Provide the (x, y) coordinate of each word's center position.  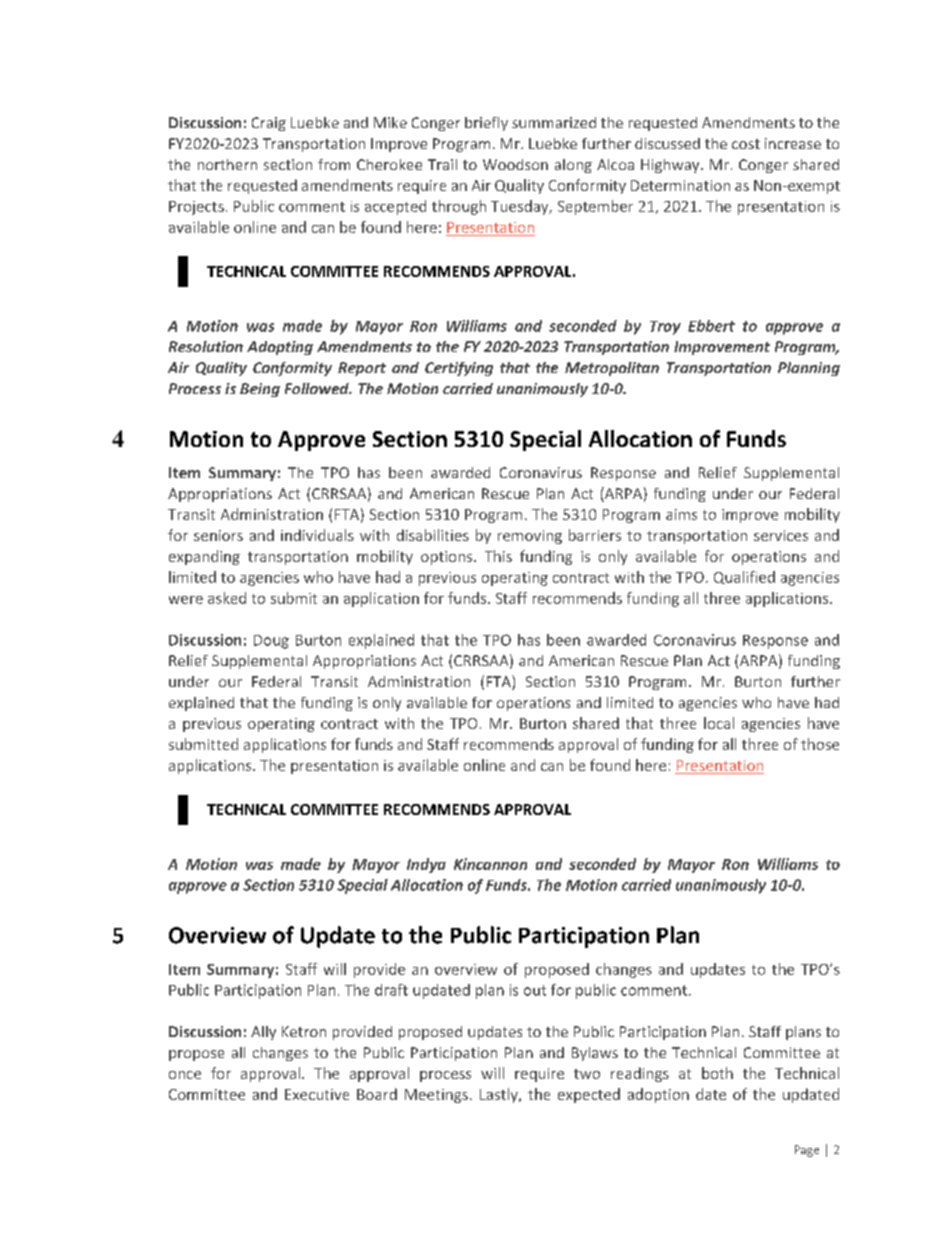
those (820, 744)
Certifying (459, 369)
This (498, 556)
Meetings (436, 1096)
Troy (665, 328)
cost (746, 144)
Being (260, 390)
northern (227, 164)
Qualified (744, 577)
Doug (271, 642)
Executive (317, 1094)
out (535, 990)
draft (391, 990)
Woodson (515, 164)
